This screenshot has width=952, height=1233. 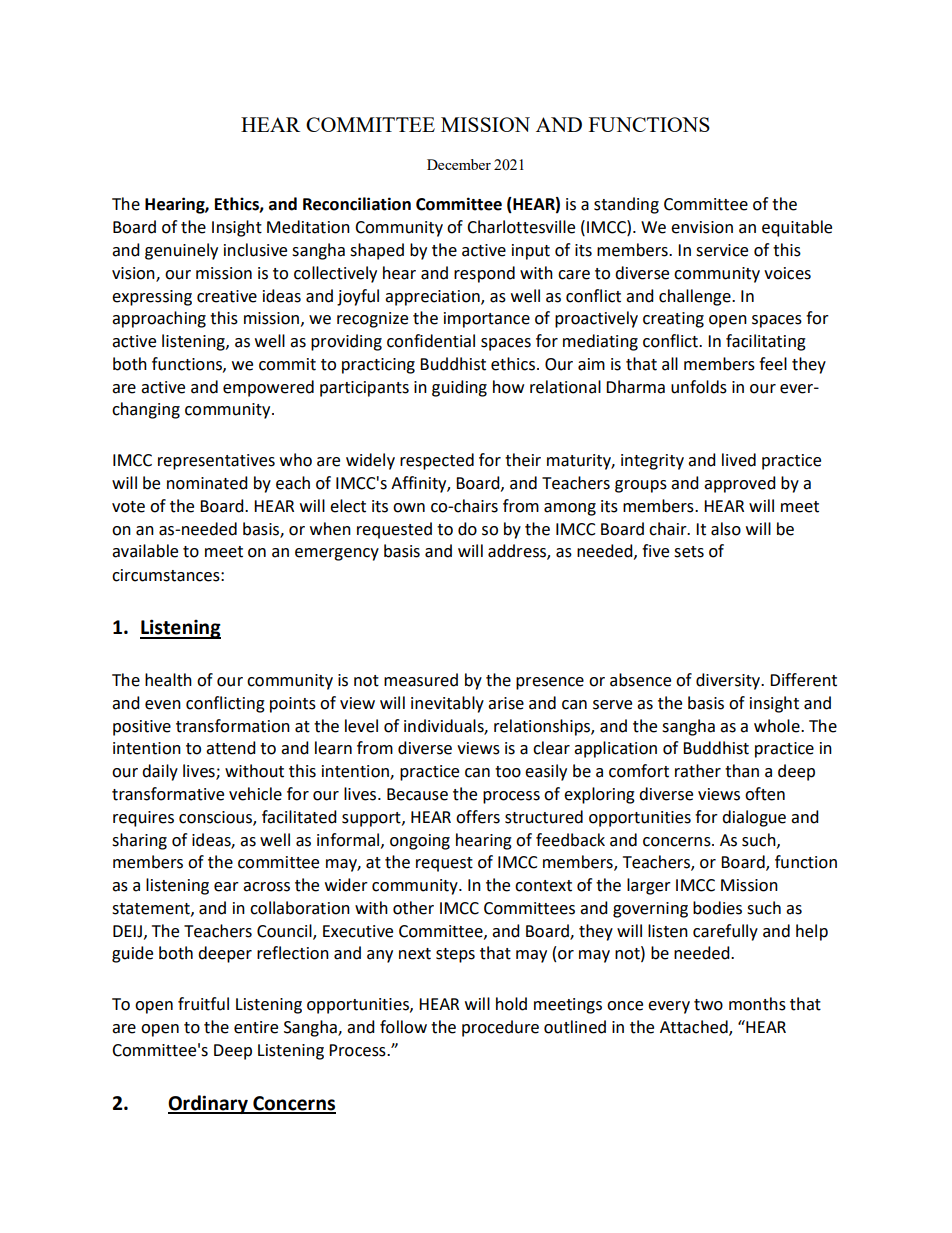 What do you see at coordinates (268, 388) in the screenshot?
I see `empowered` at bounding box center [268, 388].
